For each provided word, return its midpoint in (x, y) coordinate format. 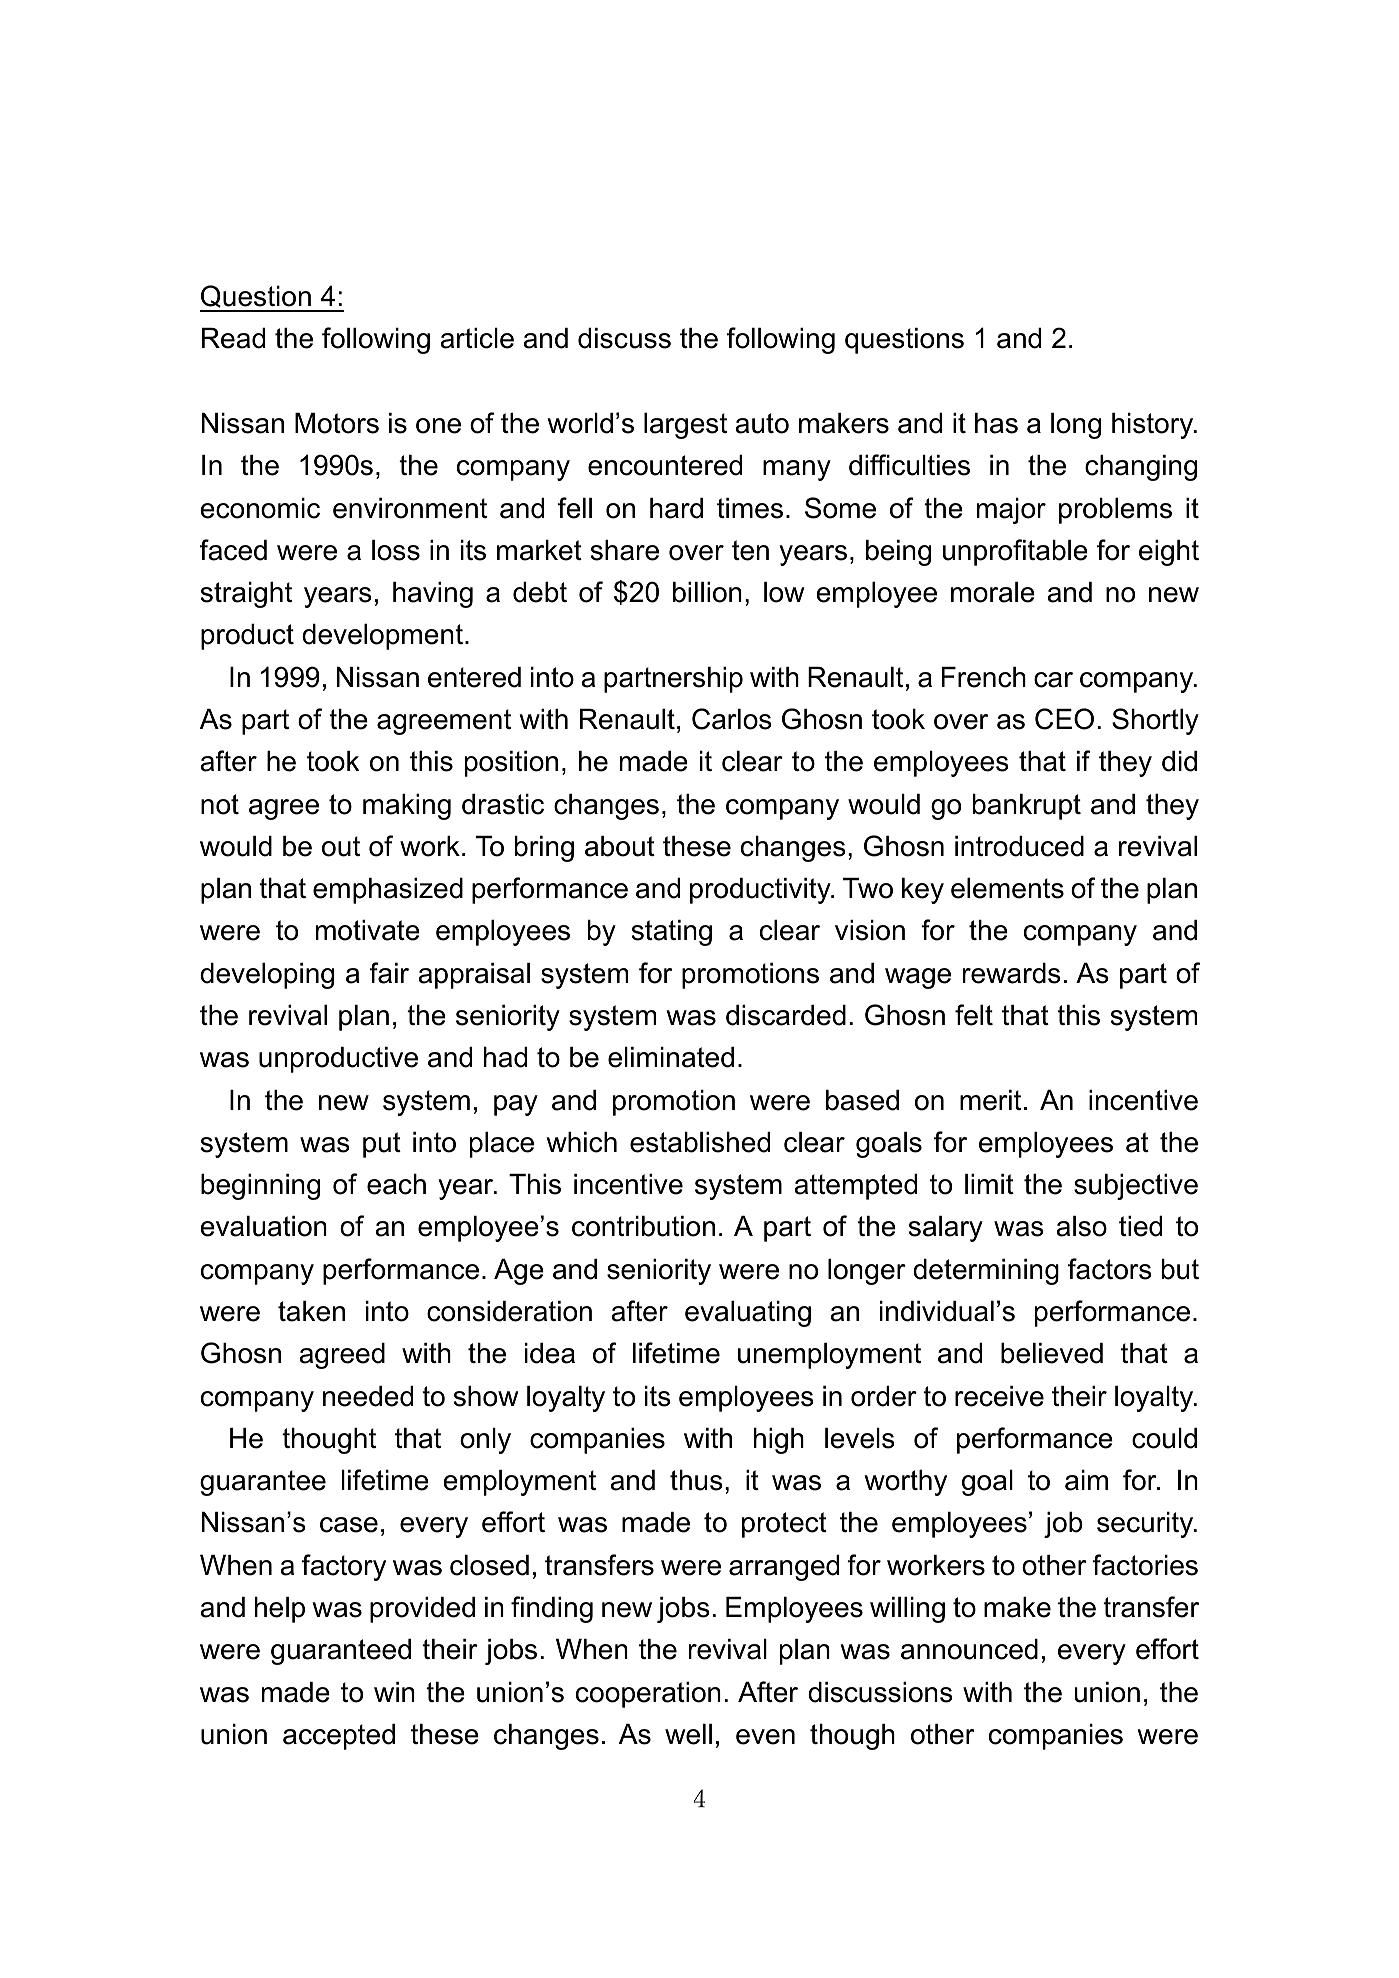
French (984, 677)
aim (1086, 1480)
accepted (339, 1737)
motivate (368, 930)
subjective (1136, 1187)
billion (707, 592)
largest (685, 426)
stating (672, 933)
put (382, 1145)
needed (368, 1396)
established (700, 1142)
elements (1007, 888)
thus (696, 1480)
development (382, 637)
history (1154, 426)
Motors (337, 423)
